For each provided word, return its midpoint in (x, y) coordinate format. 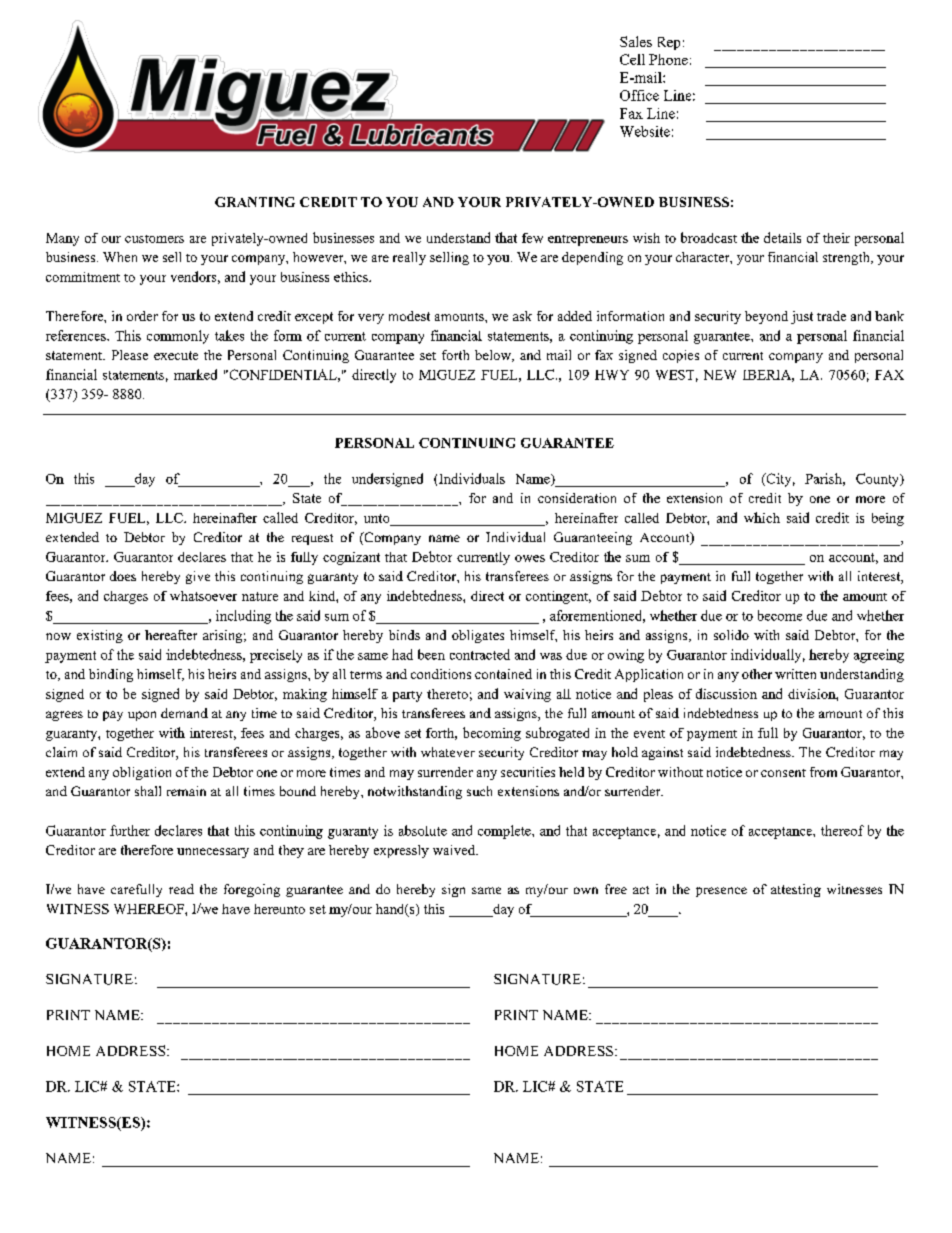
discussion (726, 693)
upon (142, 716)
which (762, 517)
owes (530, 558)
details (782, 237)
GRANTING (255, 202)
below (494, 356)
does (123, 576)
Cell (632, 59)
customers (154, 239)
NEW (720, 375)
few (532, 238)
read (181, 889)
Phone (668, 59)
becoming (492, 734)
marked (195, 374)
